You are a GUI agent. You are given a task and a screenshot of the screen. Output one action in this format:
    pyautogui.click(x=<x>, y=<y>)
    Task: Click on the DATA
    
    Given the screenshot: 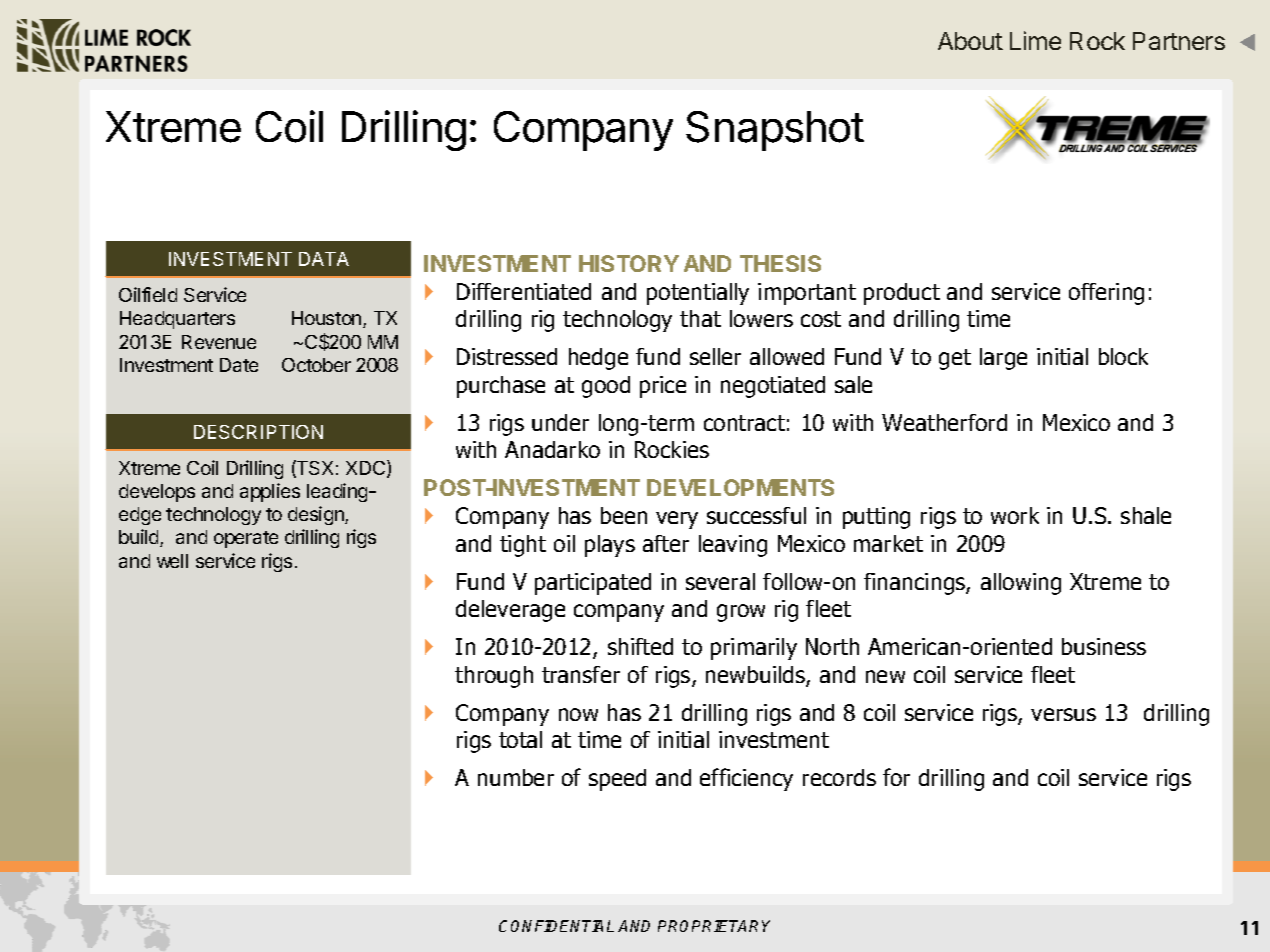 What is the action you would take?
    pyautogui.click(x=324, y=259)
